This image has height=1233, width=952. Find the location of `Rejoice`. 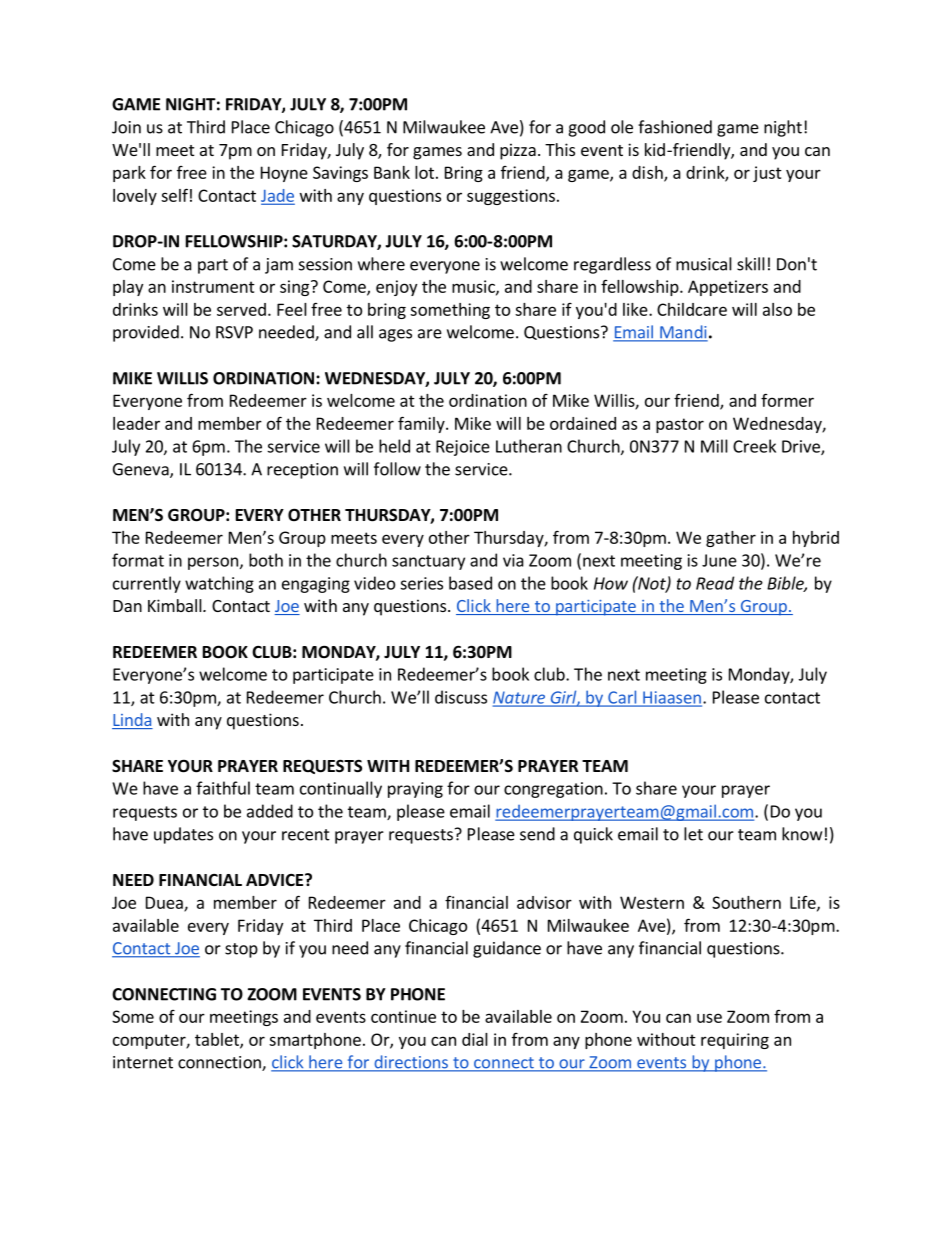

Rejoice is located at coordinates (463, 448).
